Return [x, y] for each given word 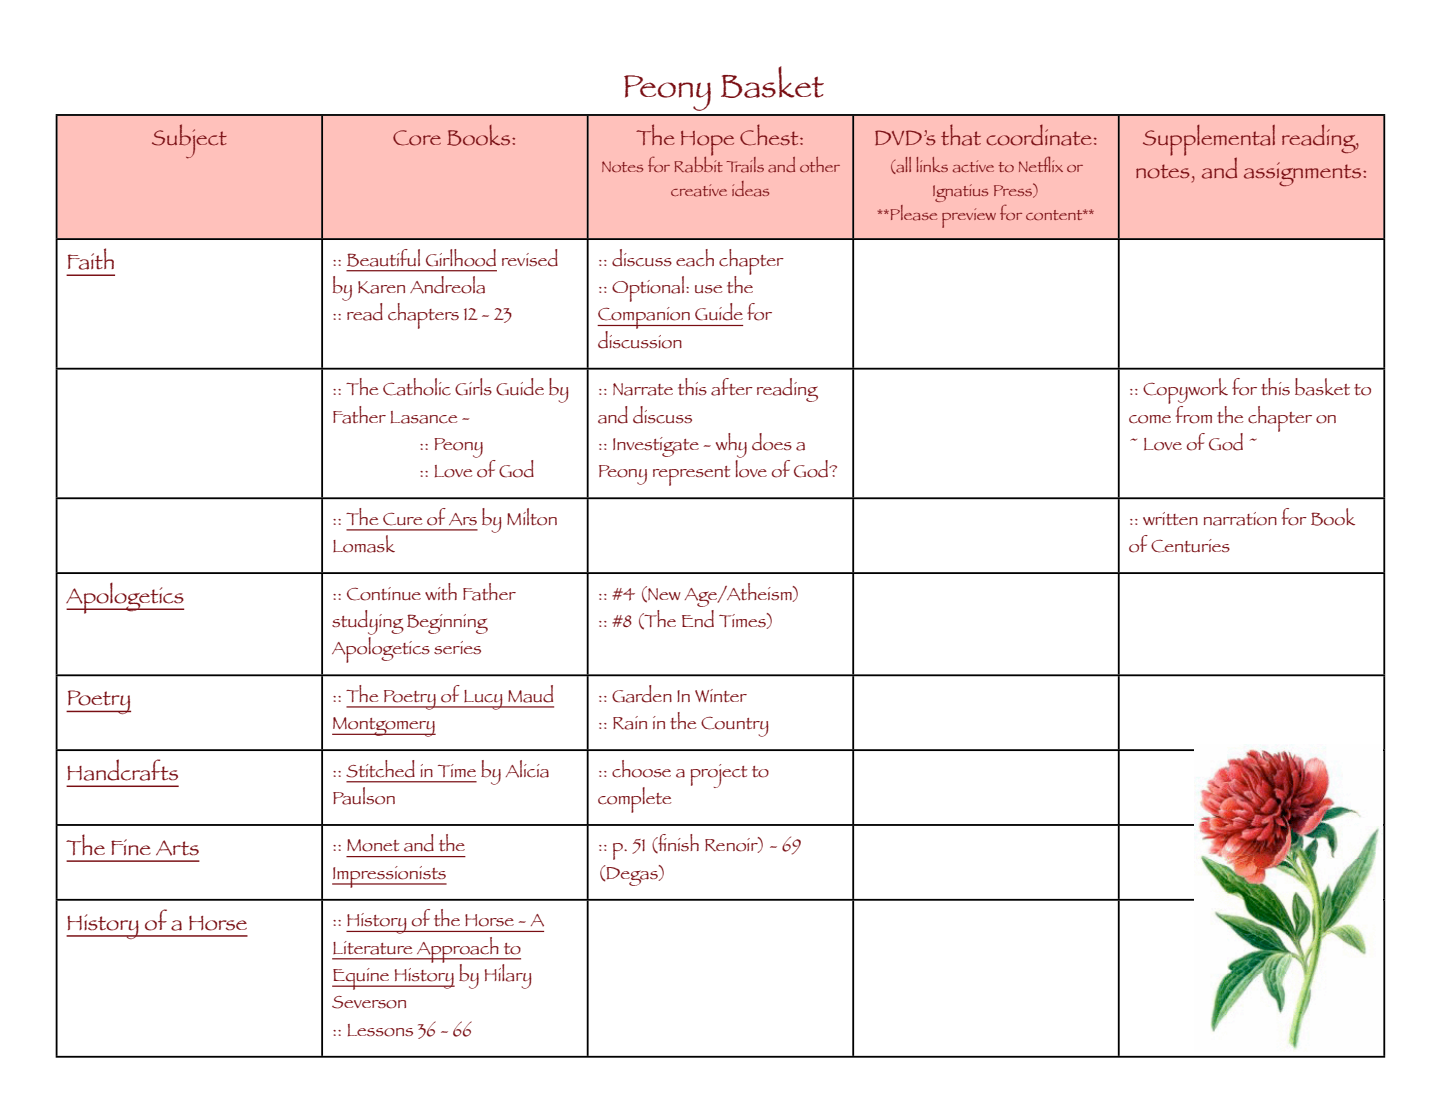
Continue [384, 594]
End [698, 619]
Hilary [508, 976]
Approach [457, 951]
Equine [362, 979]
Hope [707, 144]
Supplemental [1209, 141]
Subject [189, 141]
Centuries [1190, 546]
